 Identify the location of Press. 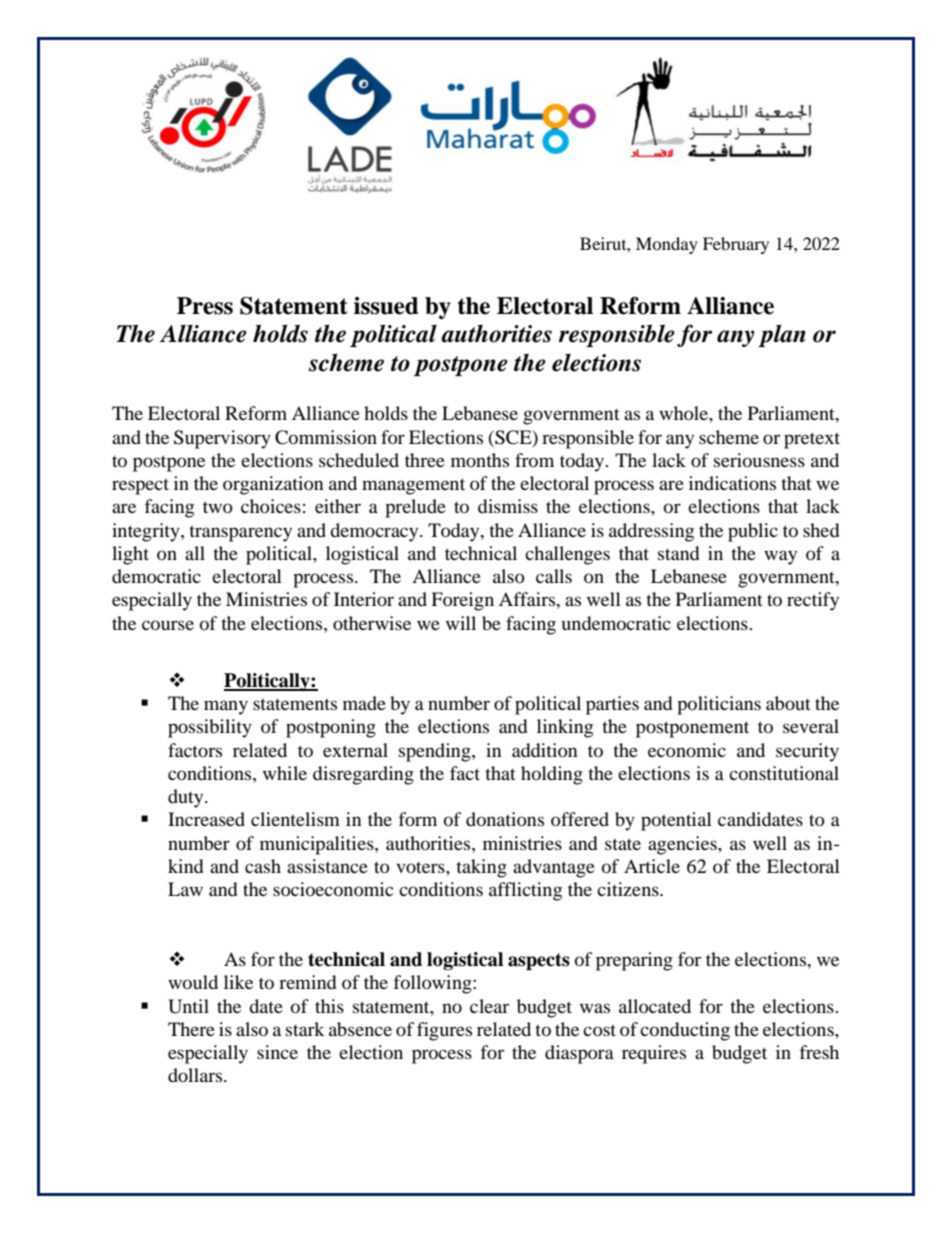
(205, 306).
